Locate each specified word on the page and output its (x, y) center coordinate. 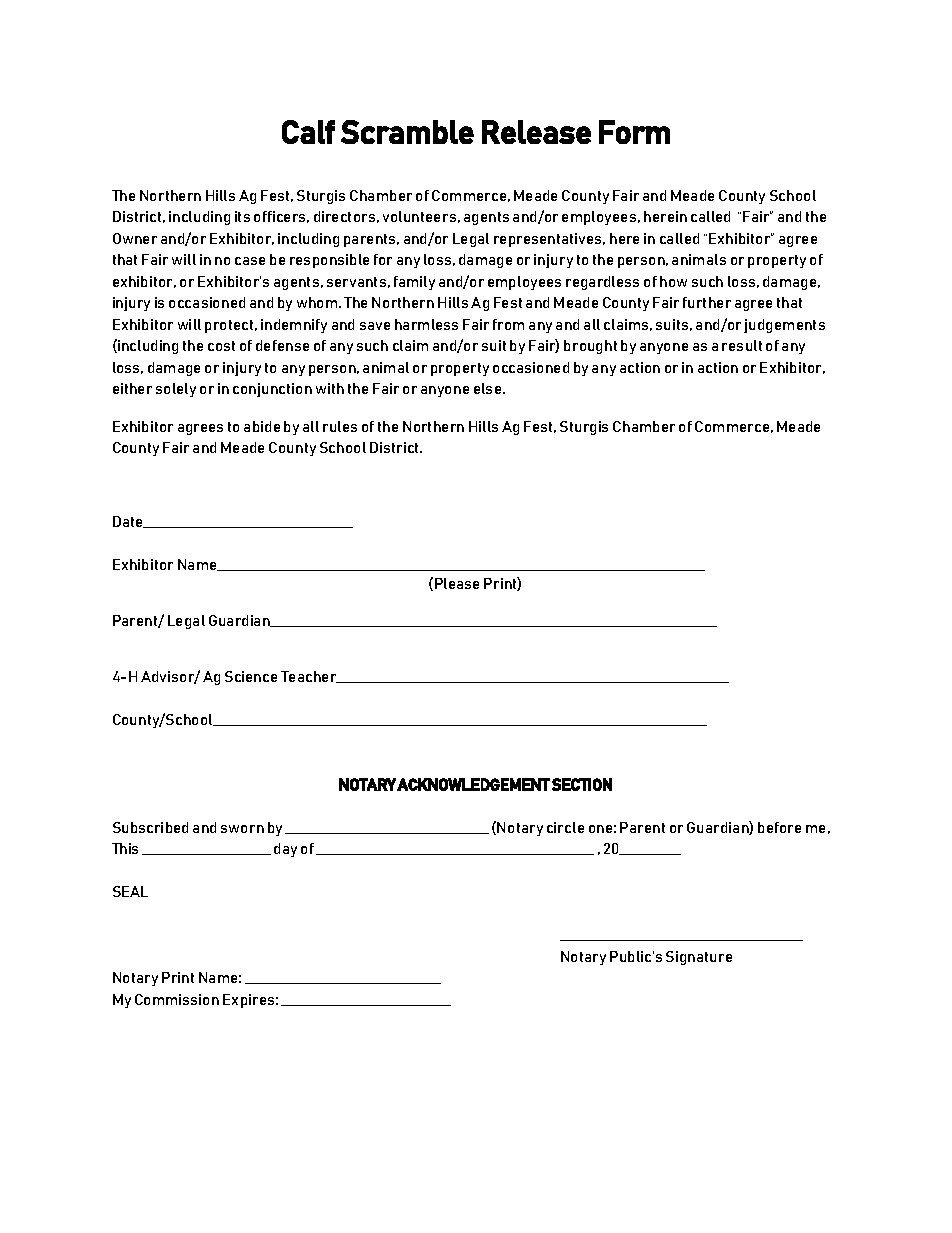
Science (251, 676)
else (489, 388)
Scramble (407, 132)
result (742, 345)
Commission (177, 999)
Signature (699, 958)
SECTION (582, 784)
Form (634, 132)
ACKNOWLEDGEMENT (473, 784)
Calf (308, 132)
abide (262, 426)
